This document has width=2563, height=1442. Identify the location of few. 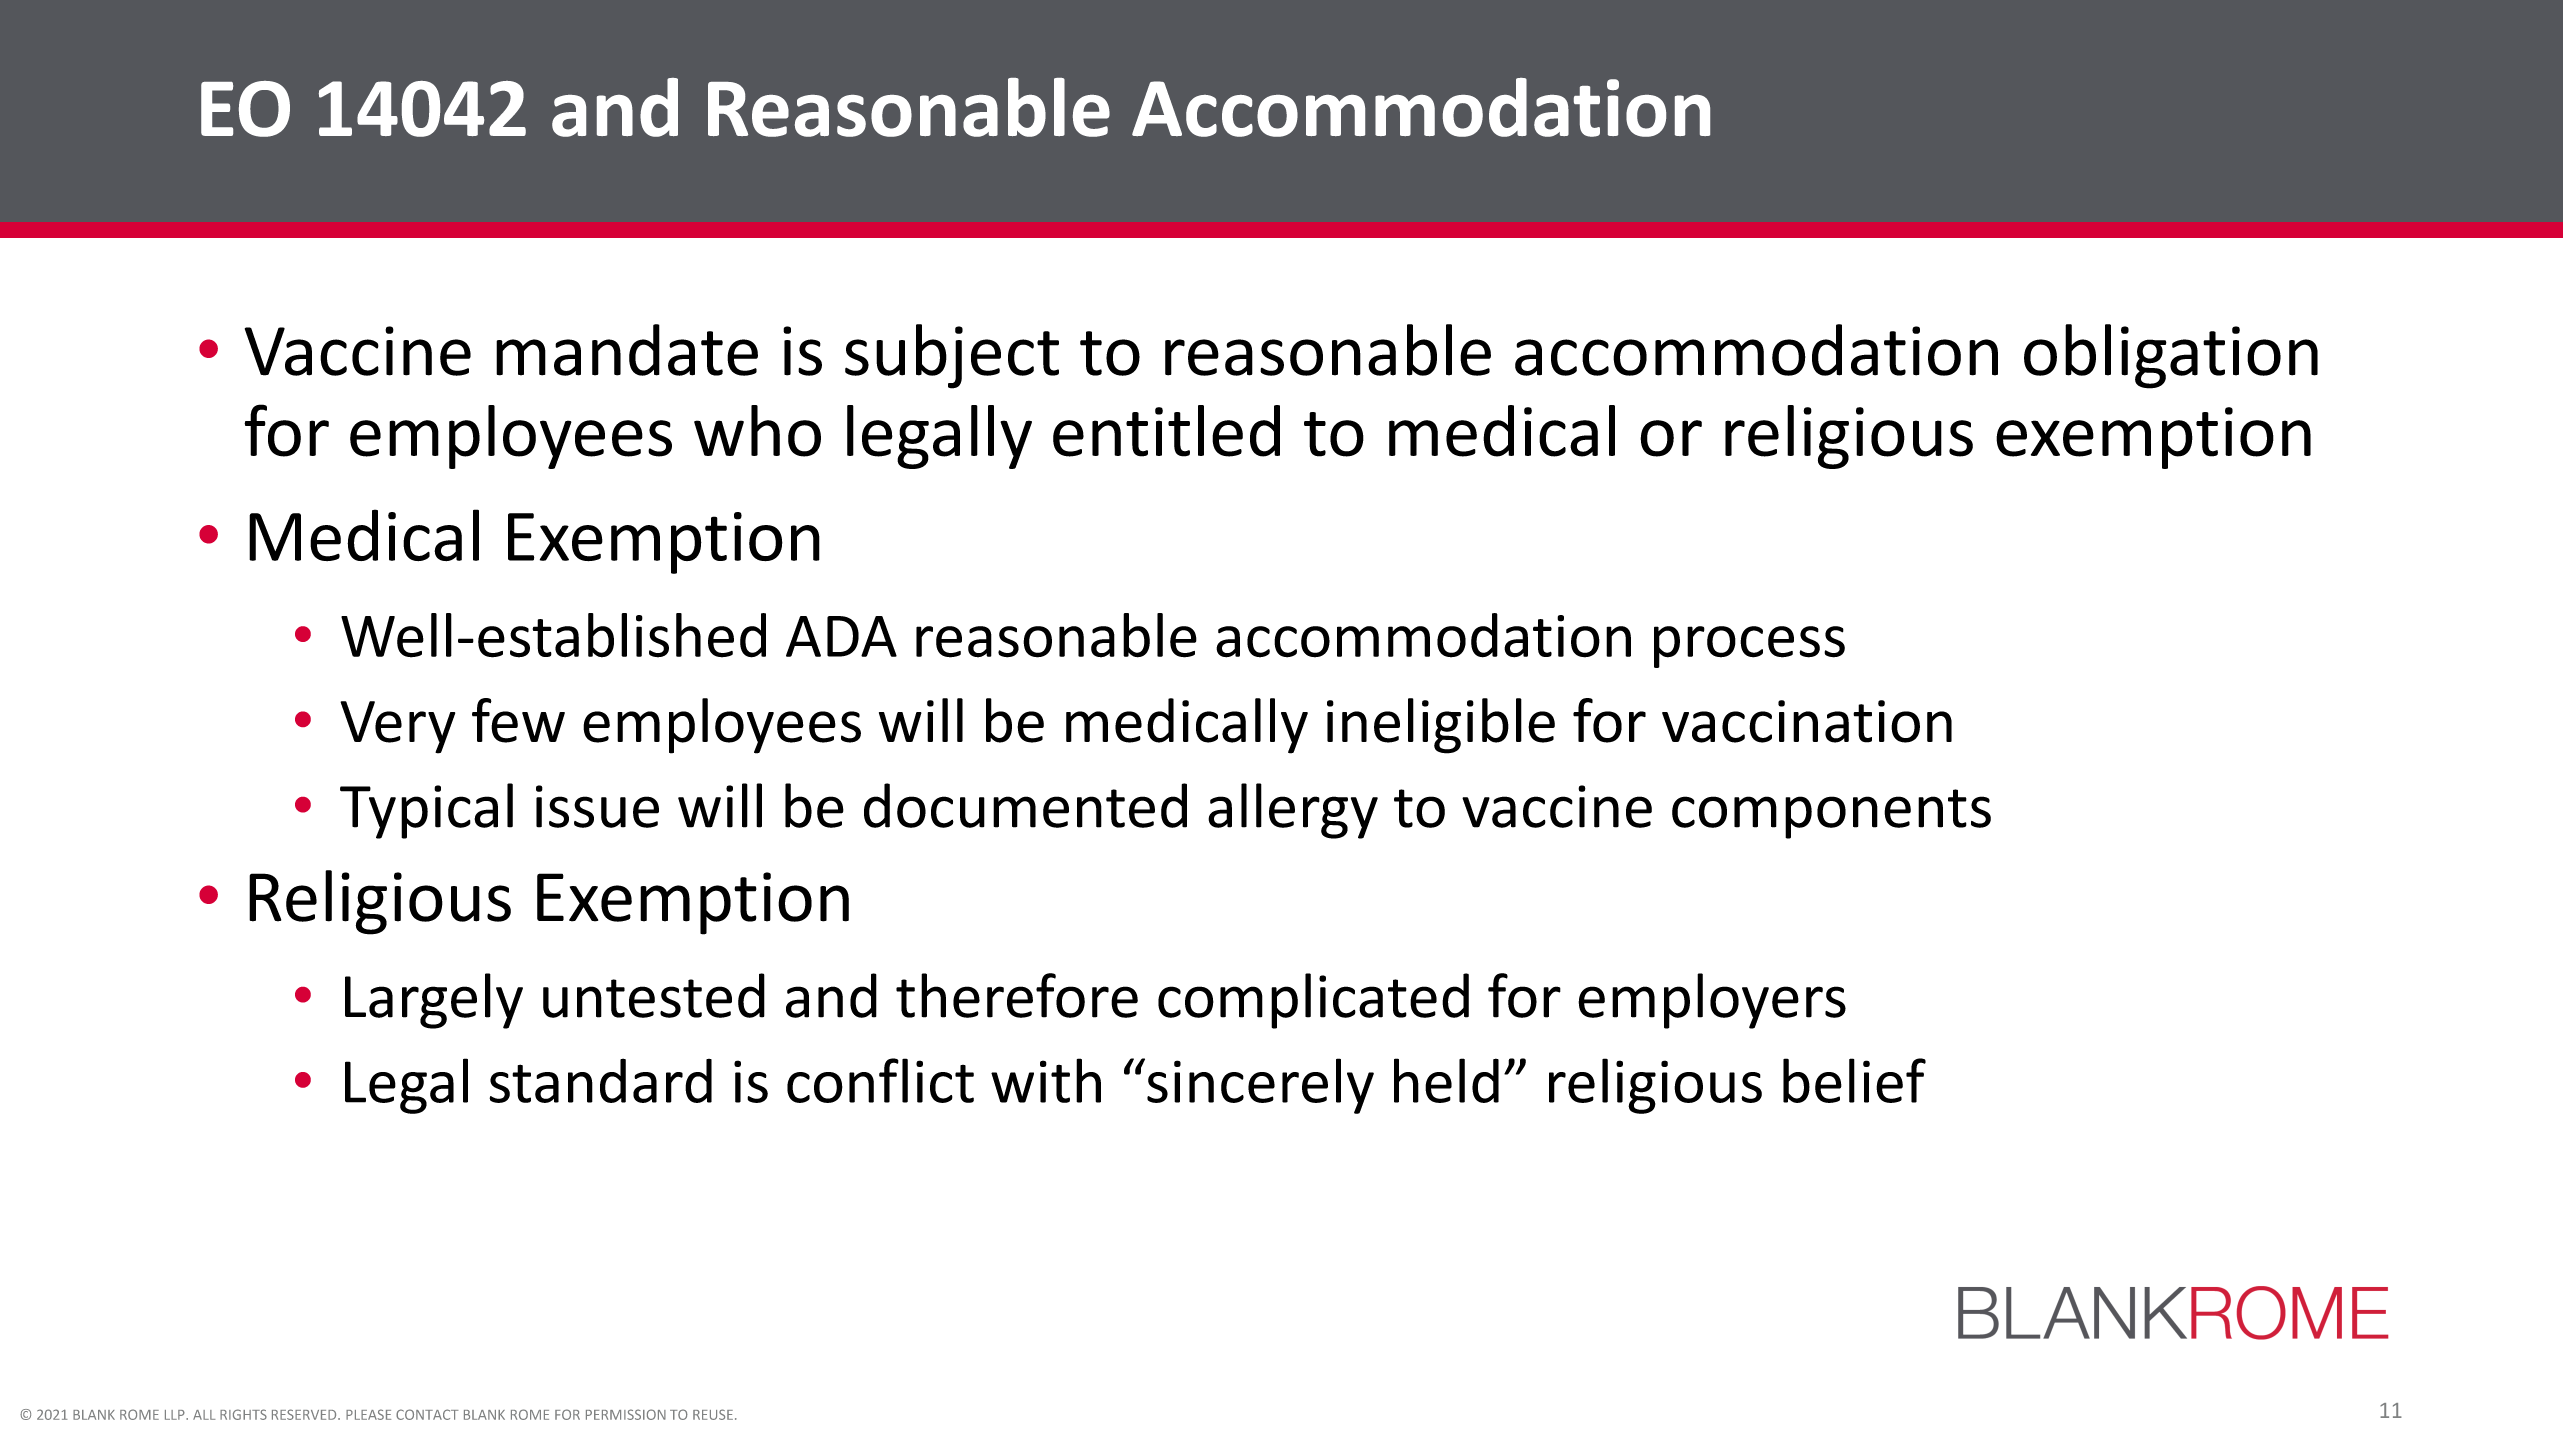
(518, 720).
